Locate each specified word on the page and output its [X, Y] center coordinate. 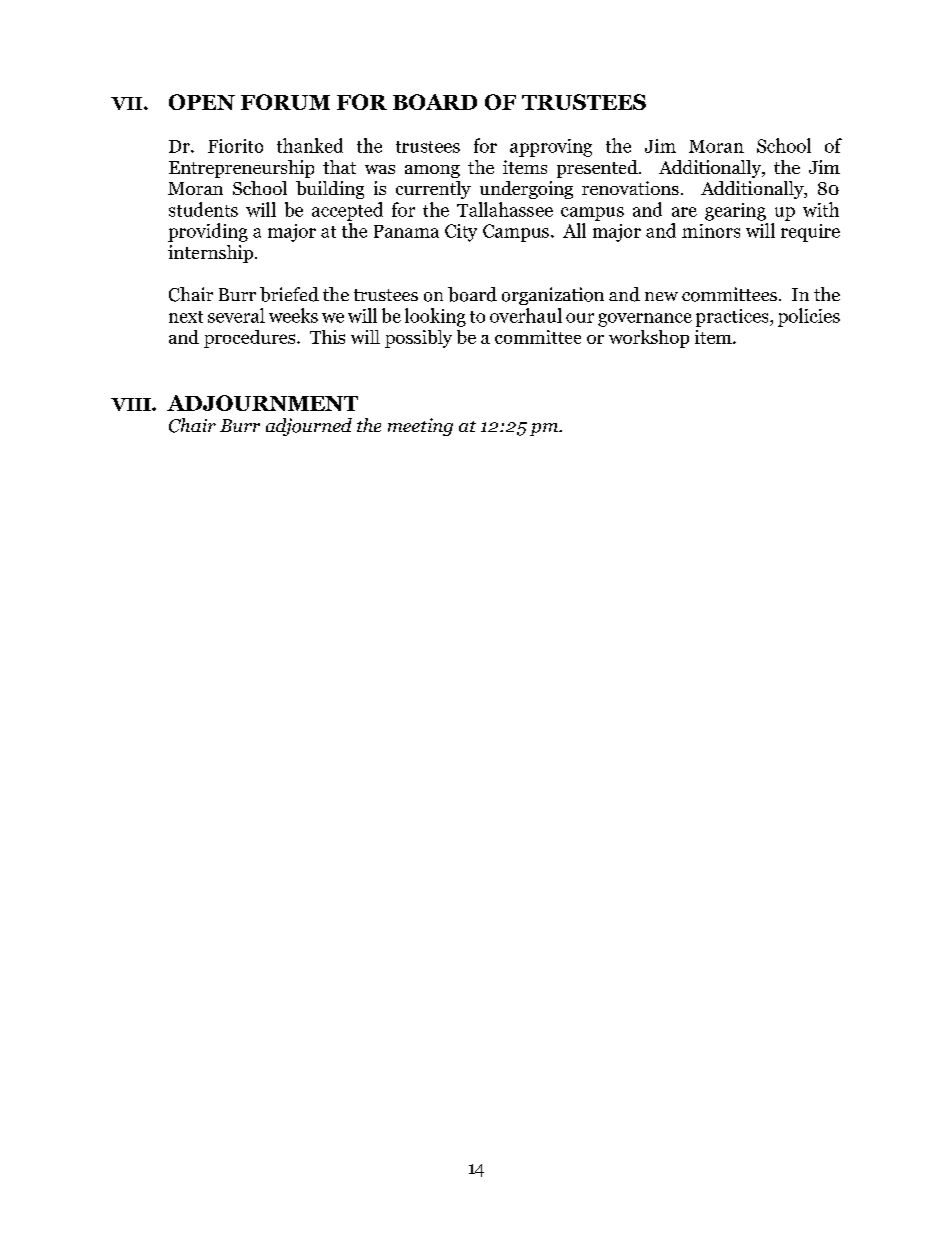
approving [551, 148]
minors [711, 231]
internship [212, 254]
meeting [420, 427]
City [461, 233]
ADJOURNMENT [262, 403]
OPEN [202, 102]
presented [598, 169]
